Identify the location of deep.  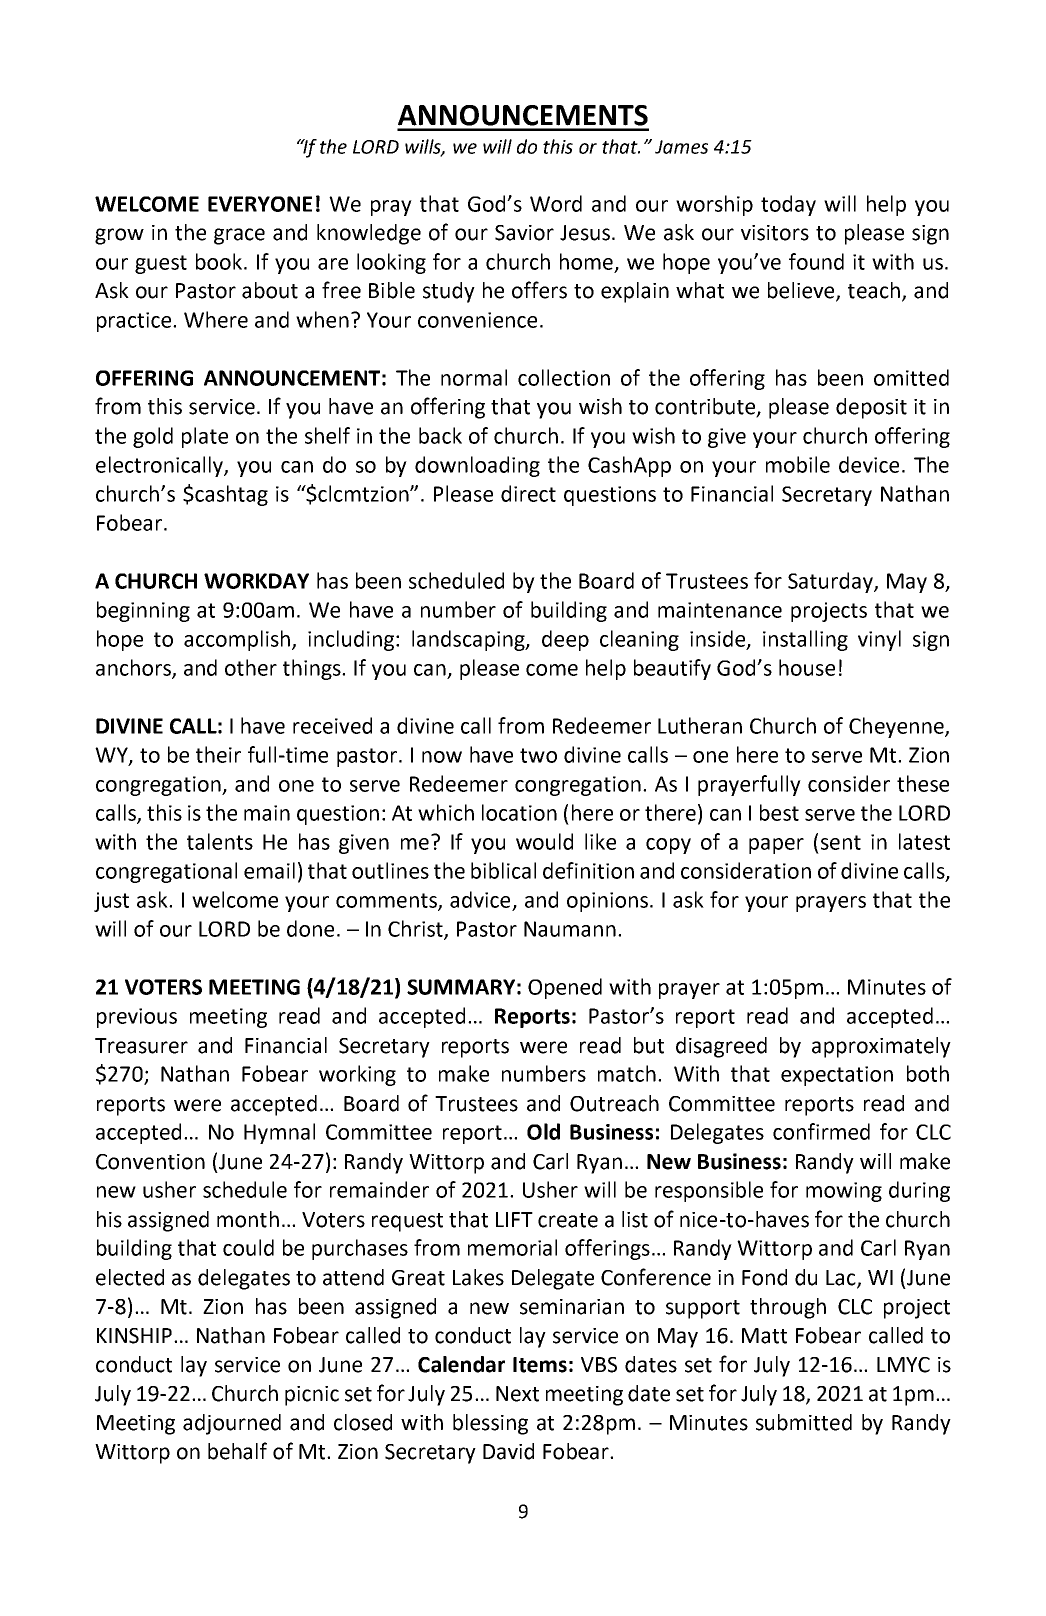
(565, 640).
